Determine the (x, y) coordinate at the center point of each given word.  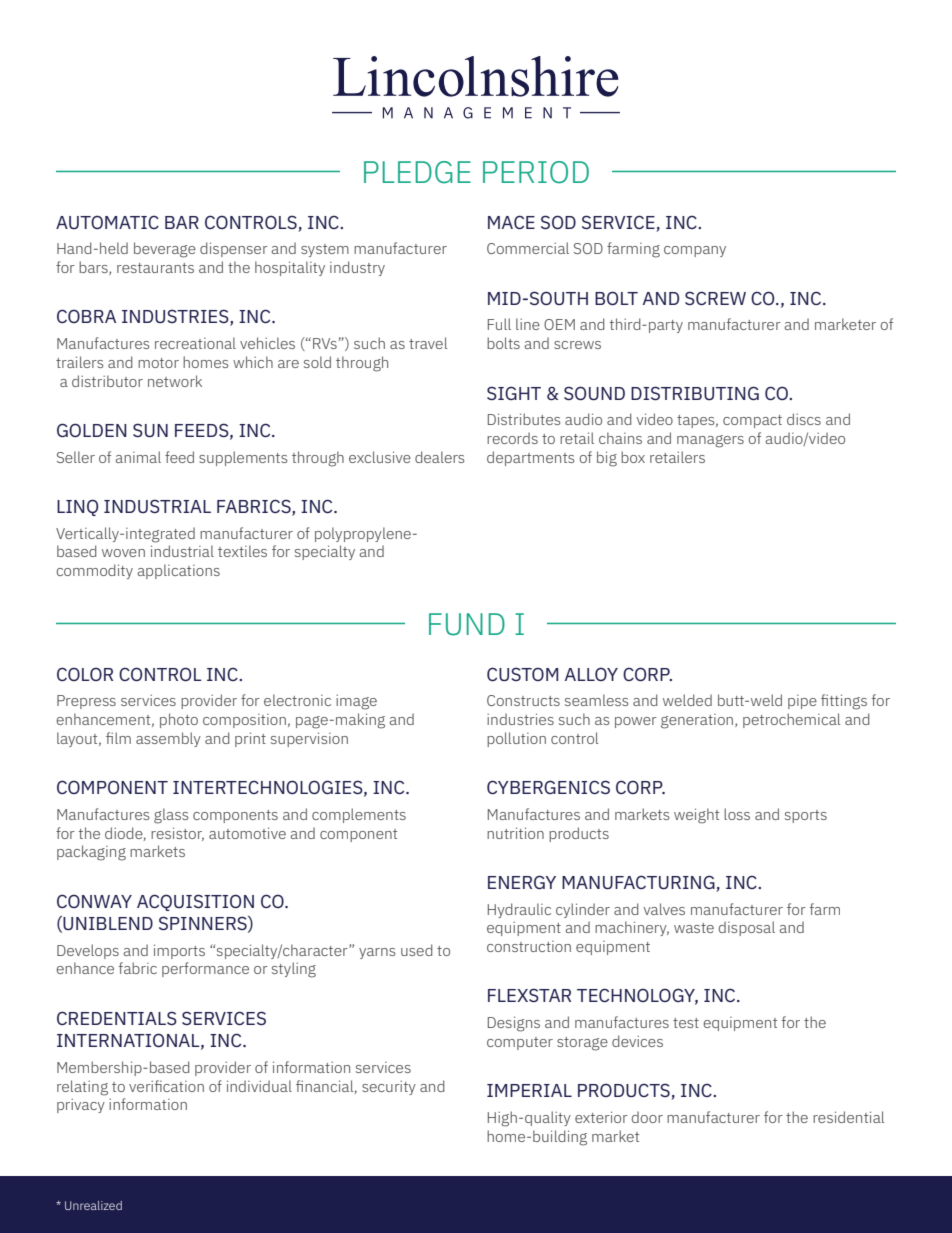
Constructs (523, 700)
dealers (439, 457)
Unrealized (93, 1205)
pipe (802, 702)
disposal (747, 928)
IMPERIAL (529, 1090)
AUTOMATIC (107, 222)
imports (179, 951)
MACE (511, 222)
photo (179, 720)
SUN (150, 430)
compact (752, 421)
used (416, 950)
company (695, 251)
